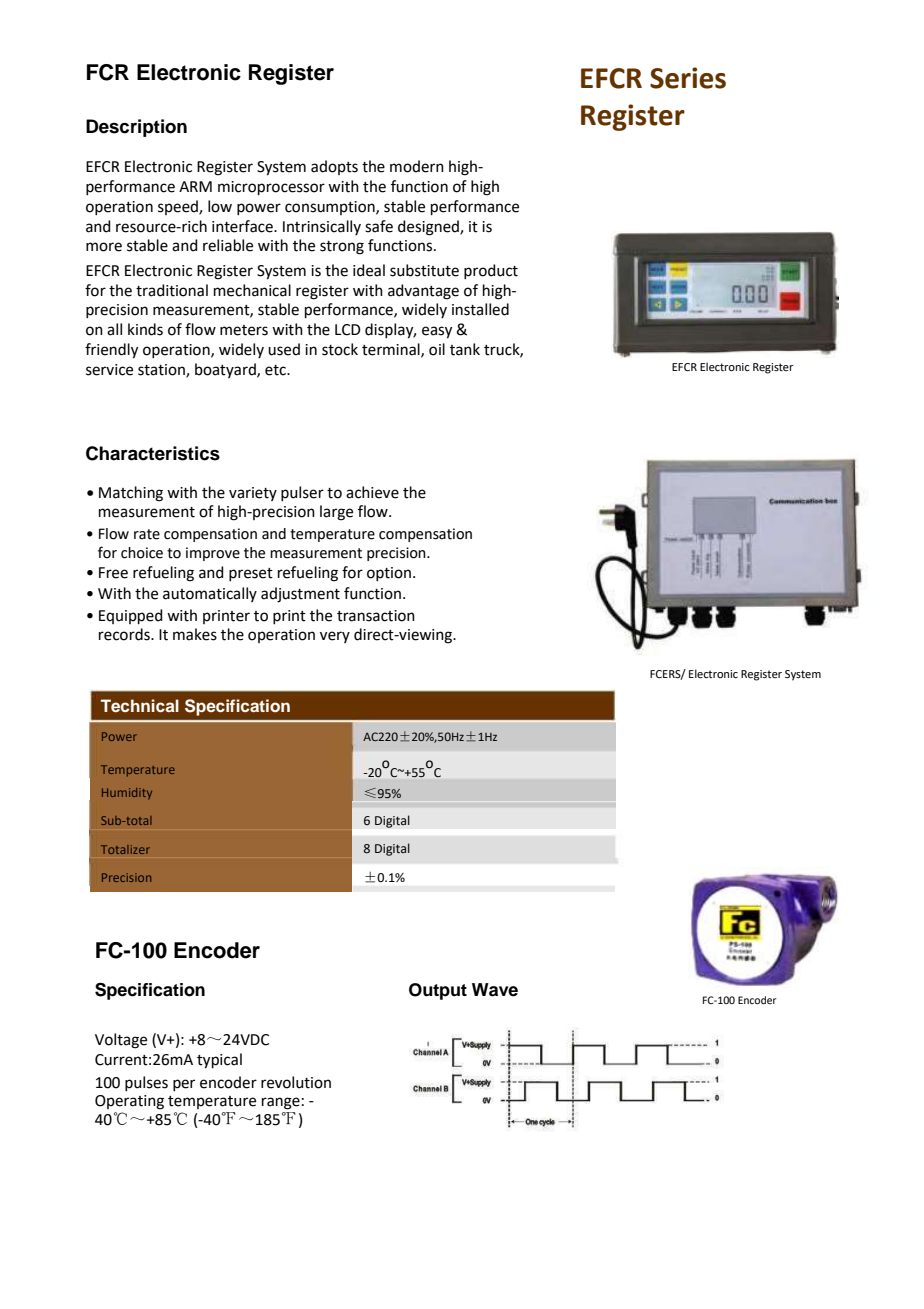 The width and height of the screenshot is (924, 1309). Describe the element at coordinates (495, 990) in the screenshot. I see `Wave` at that location.
